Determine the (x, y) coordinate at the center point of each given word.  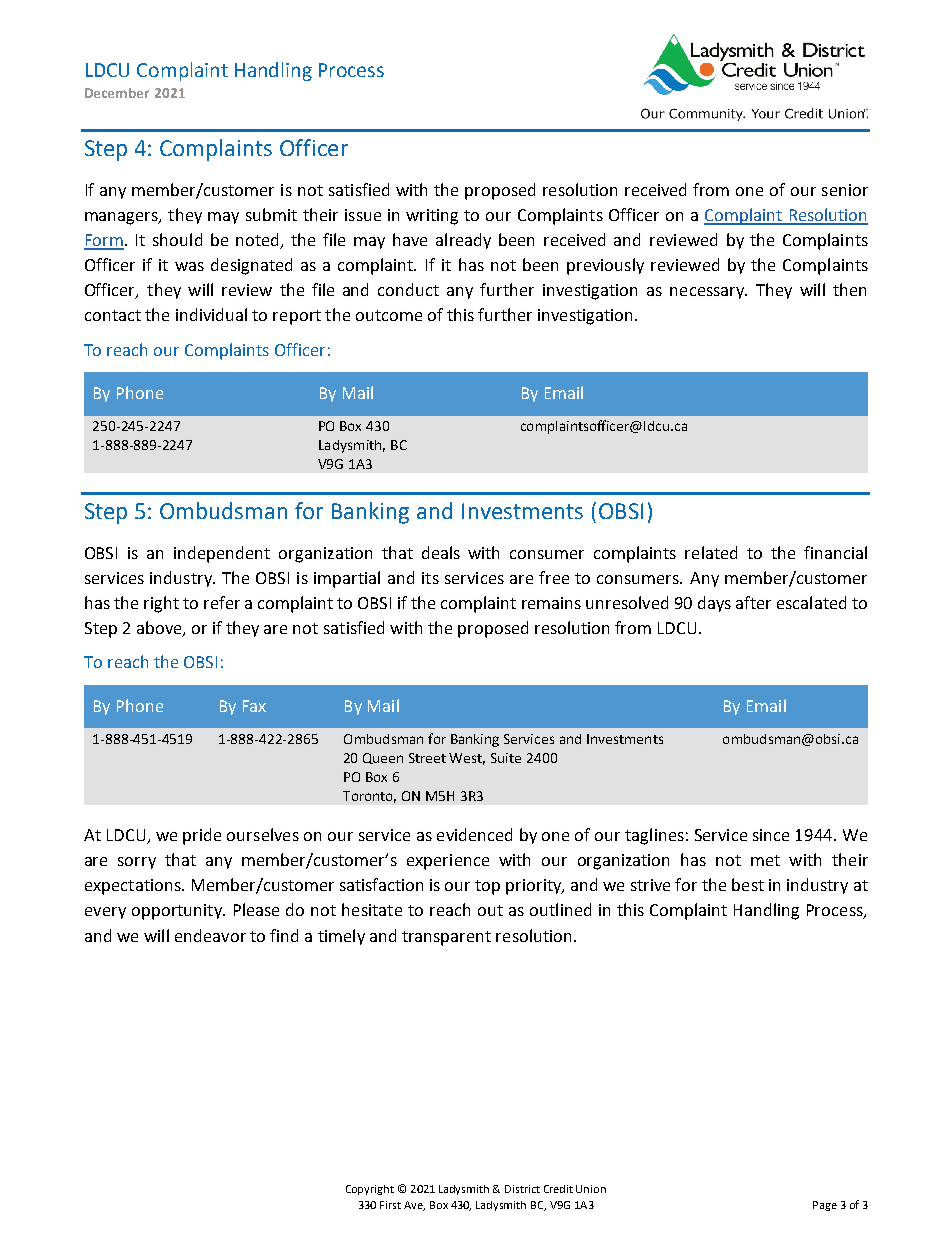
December (117, 93)
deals (441, 552)
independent (222, 554)
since (771, 835)
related (711, 552)
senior (845, 190)
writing (432, 217)
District (522, 1189)
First (390, 1205)
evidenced (474, 834)
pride (202, 836)
